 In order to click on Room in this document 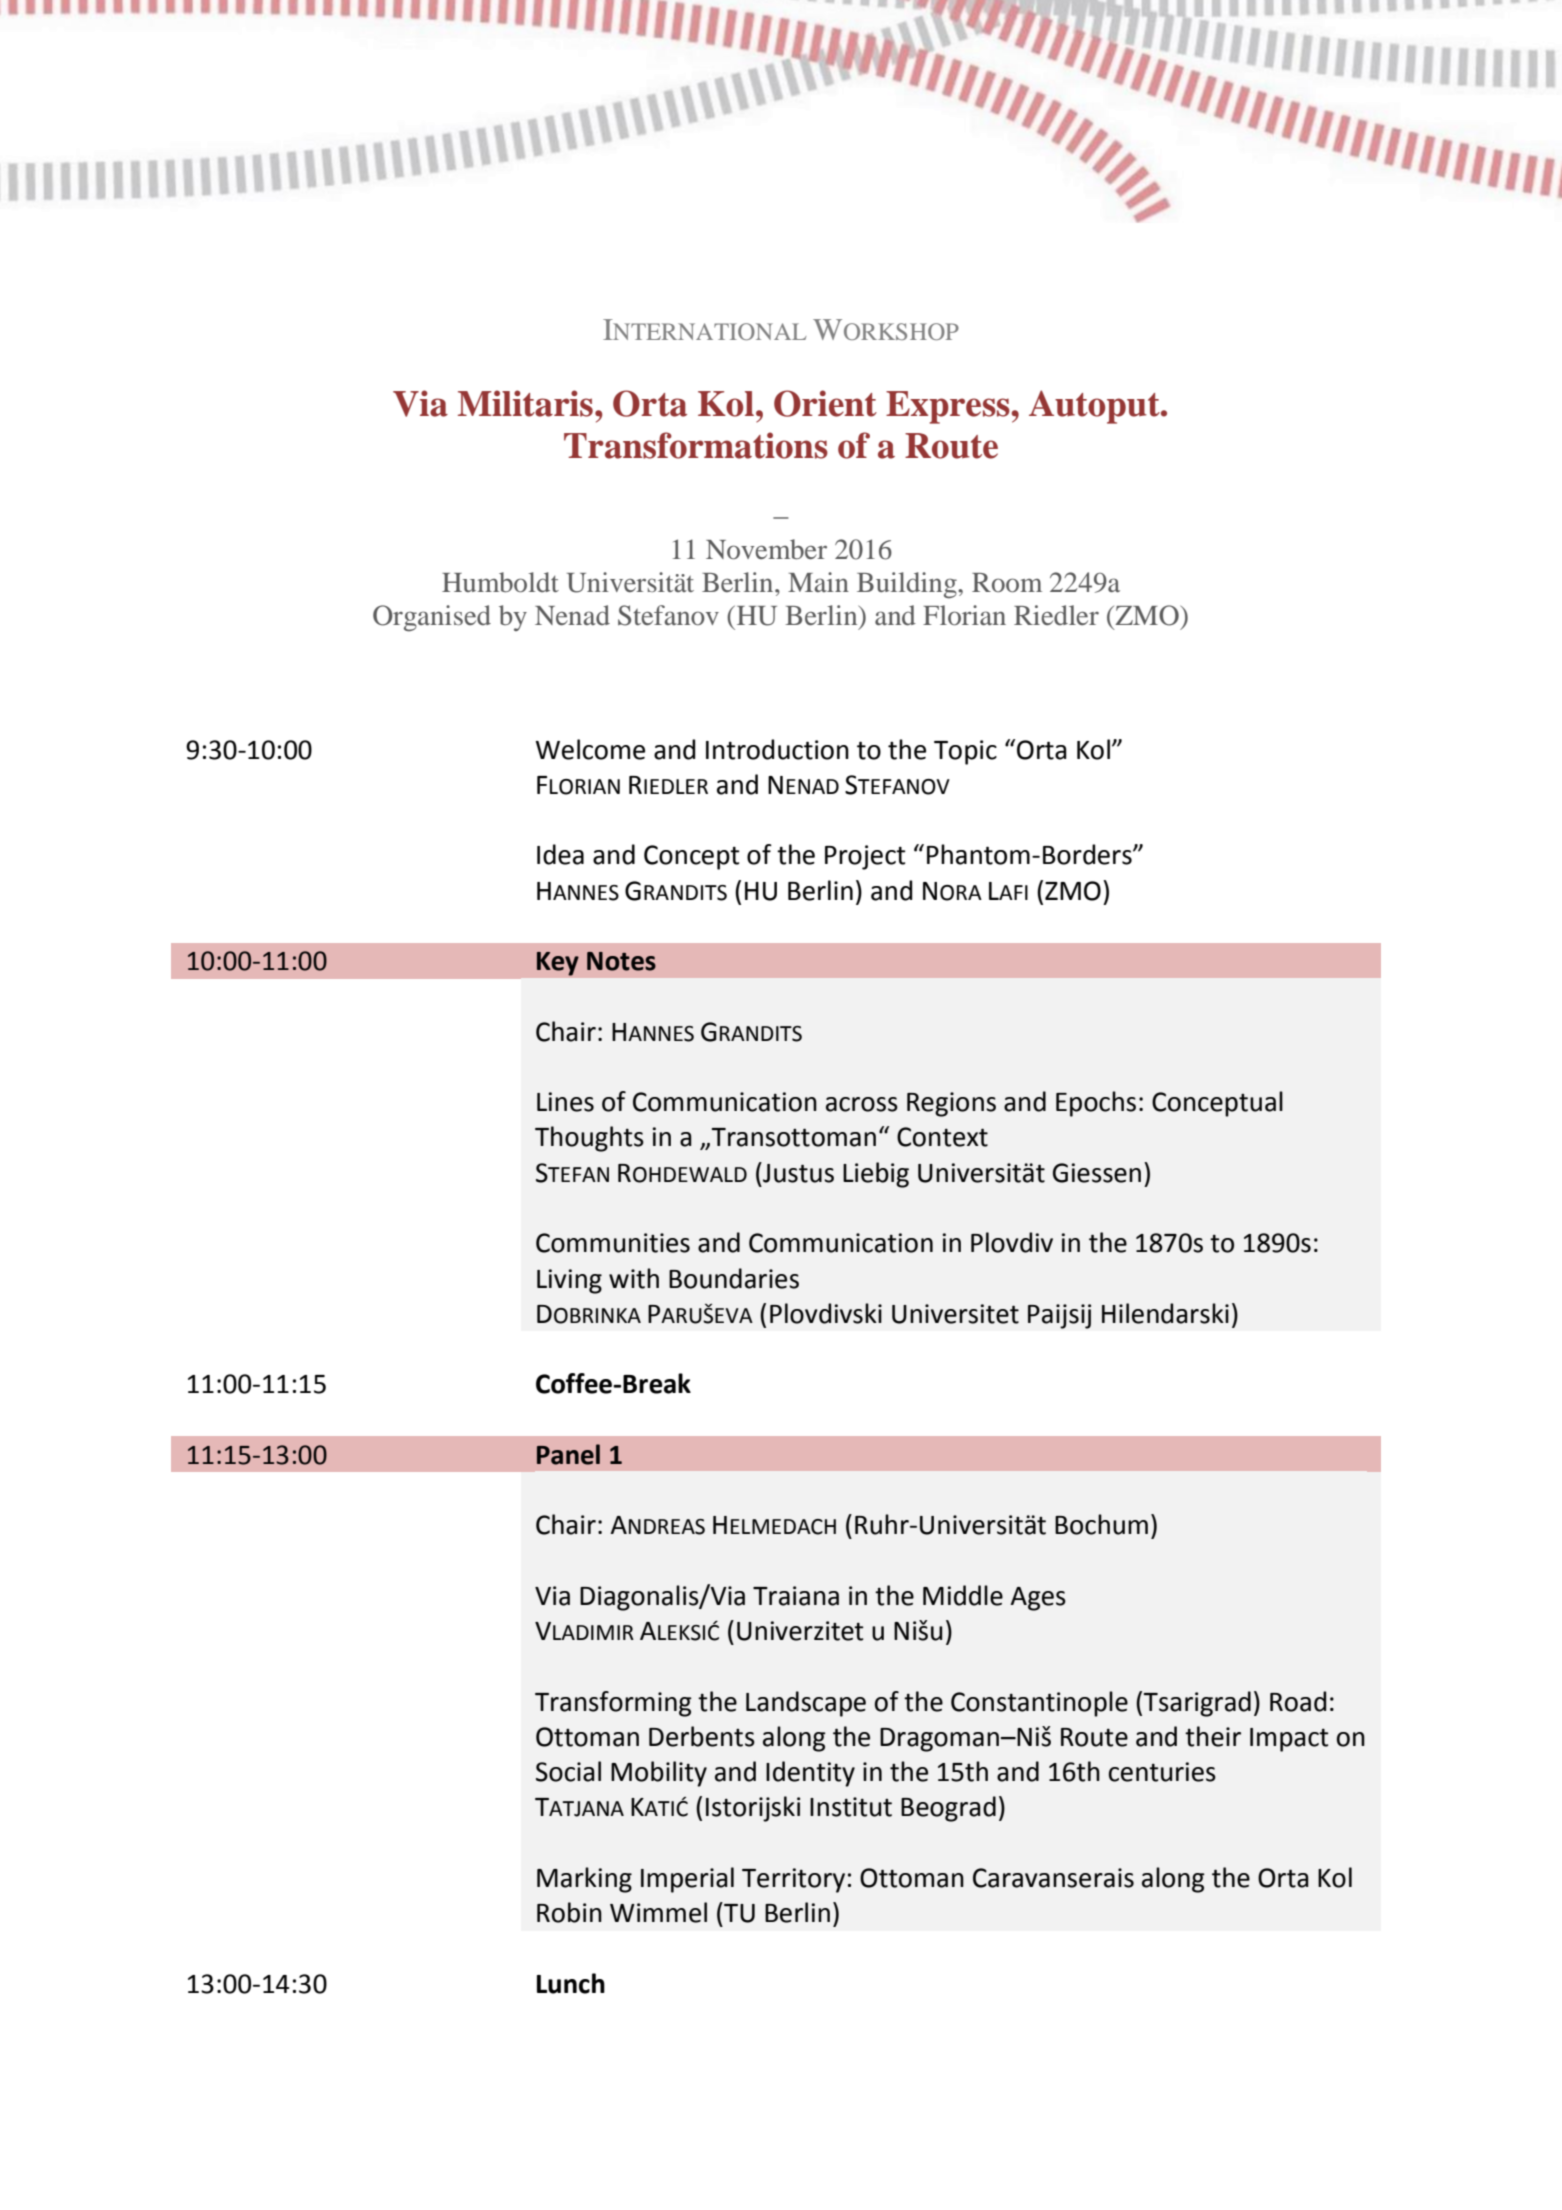, I will do `click(1007, 583)`.
